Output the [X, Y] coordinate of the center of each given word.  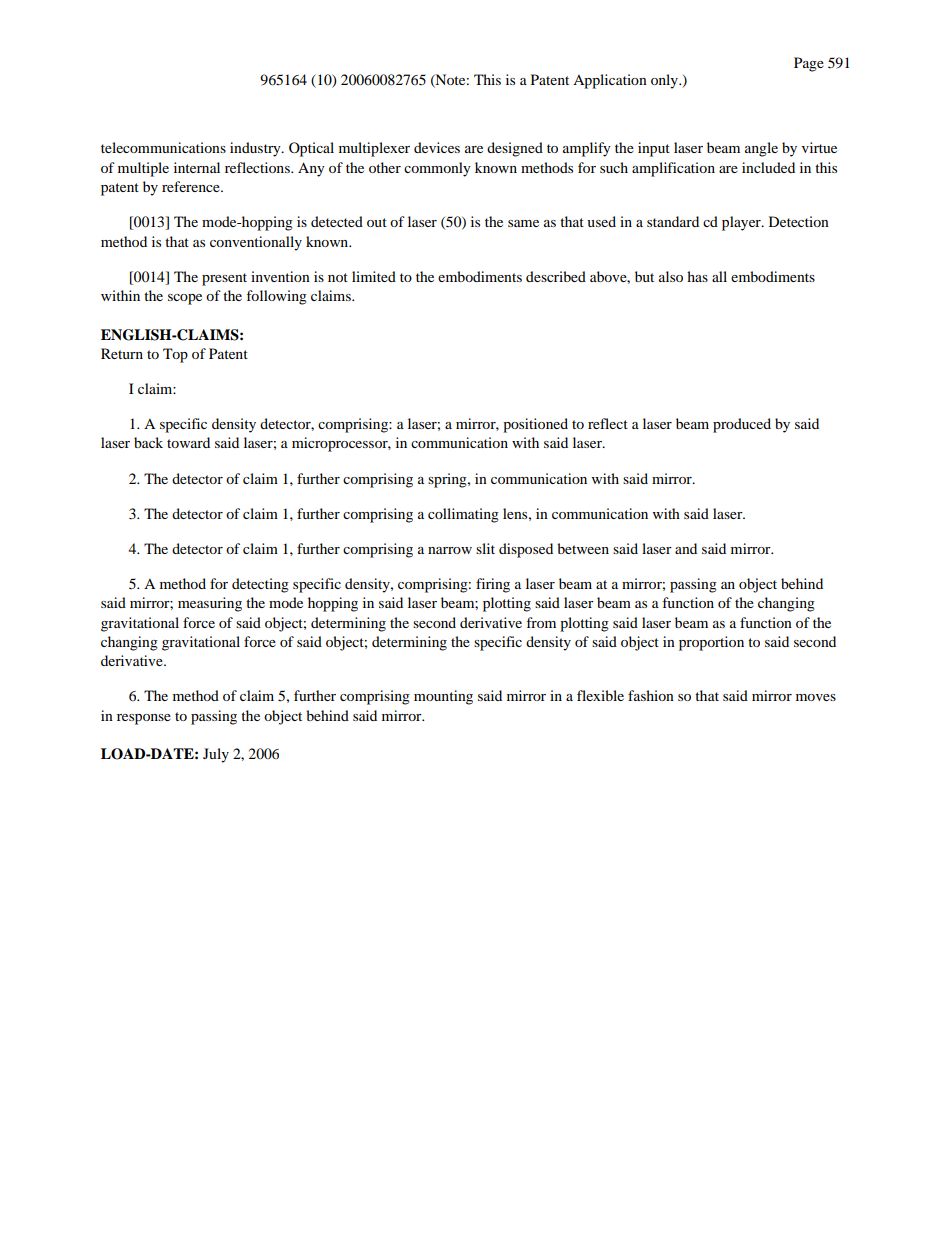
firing [493, 585]
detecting [260, 585]
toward [188, 442]
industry [256, 149]
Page [809, 64]
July [216, 755]
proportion [711, 643]
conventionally [256, 243]
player [742, 223]
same [523, 223]
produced [742, 425]
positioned [535, 425]
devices [437, 147]
